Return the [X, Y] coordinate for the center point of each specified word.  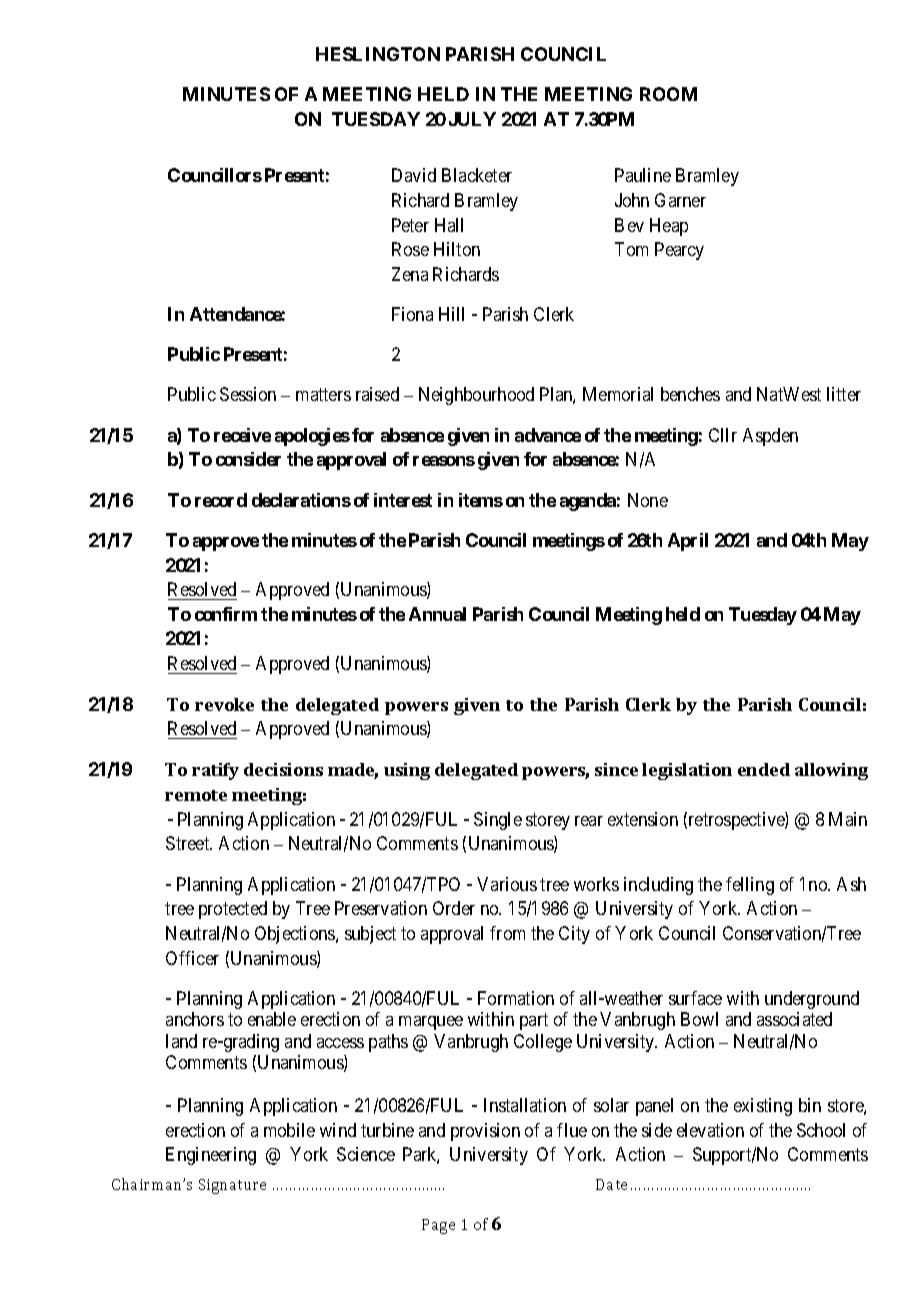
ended [764, 769]
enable [272, 1019]
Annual [437, 614]
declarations [301, 500]
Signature [232, 1186]
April [688, 542]
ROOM [668, 94]
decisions [283, 769]
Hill [451, 314]
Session [248, 394]
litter [844, 394]
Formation [516, 998]
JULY [472, 119]
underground [812, 1000]
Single [498, 821]
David [414, 175]
